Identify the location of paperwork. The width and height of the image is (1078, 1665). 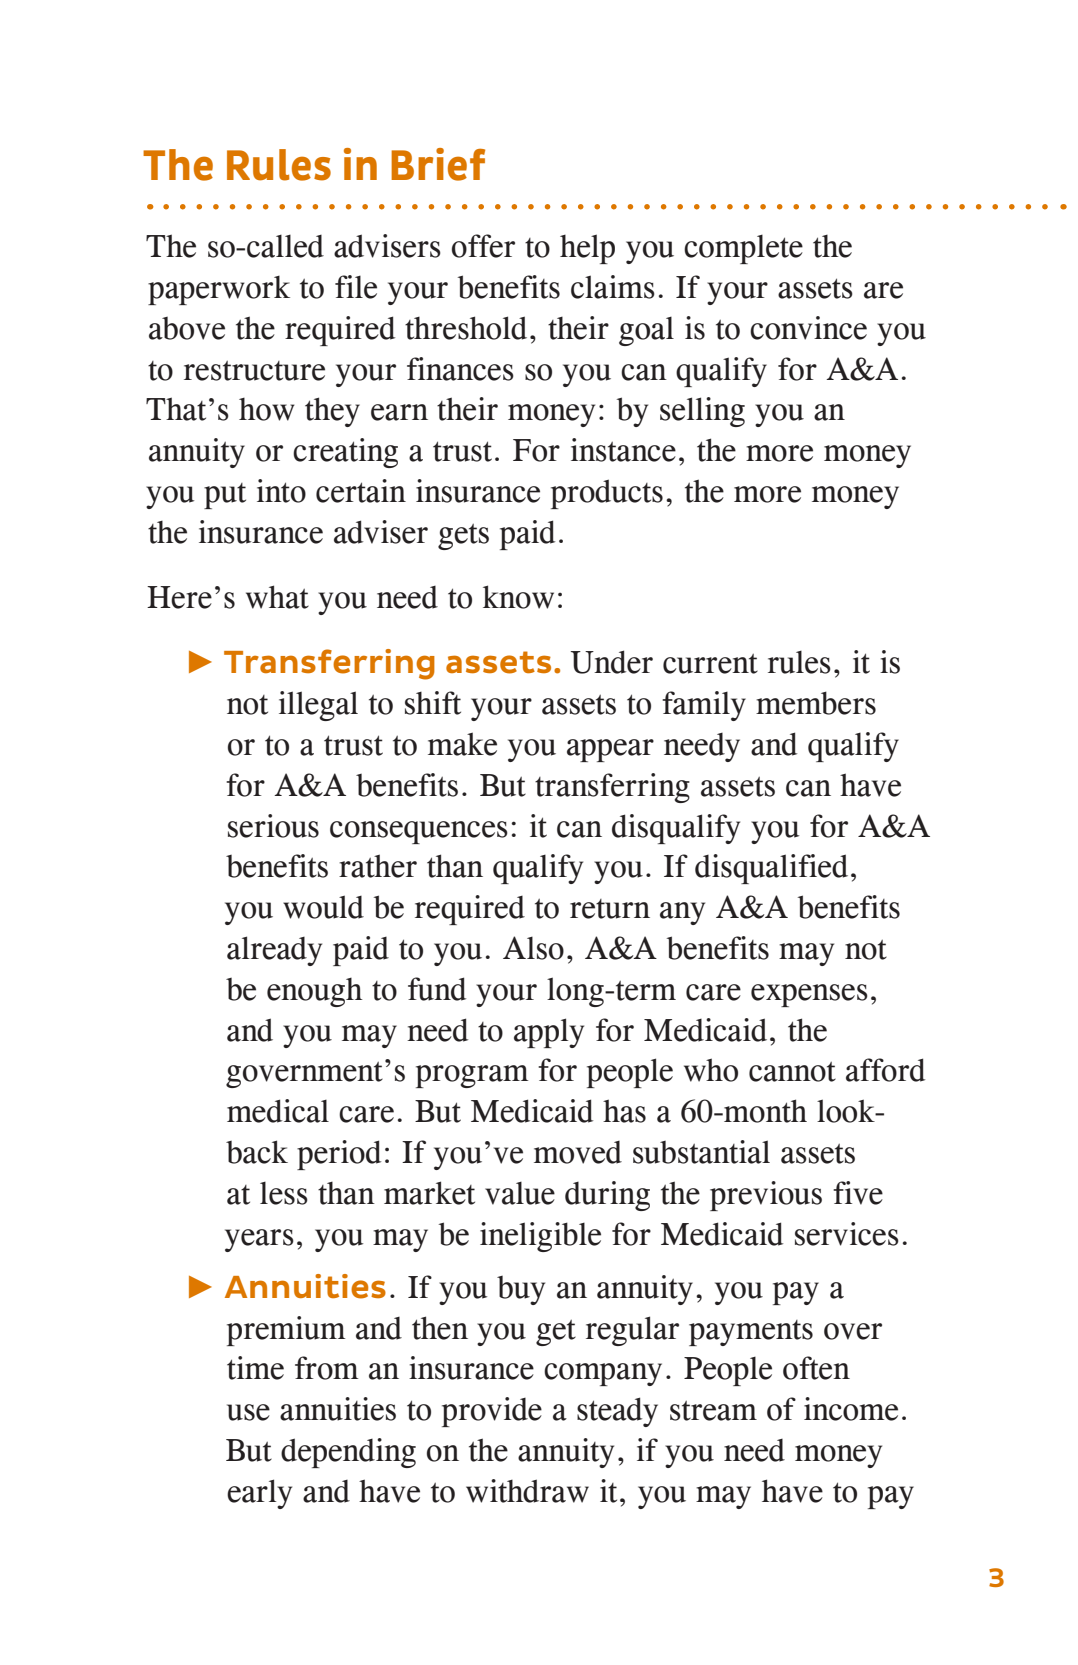
(219, 290).
